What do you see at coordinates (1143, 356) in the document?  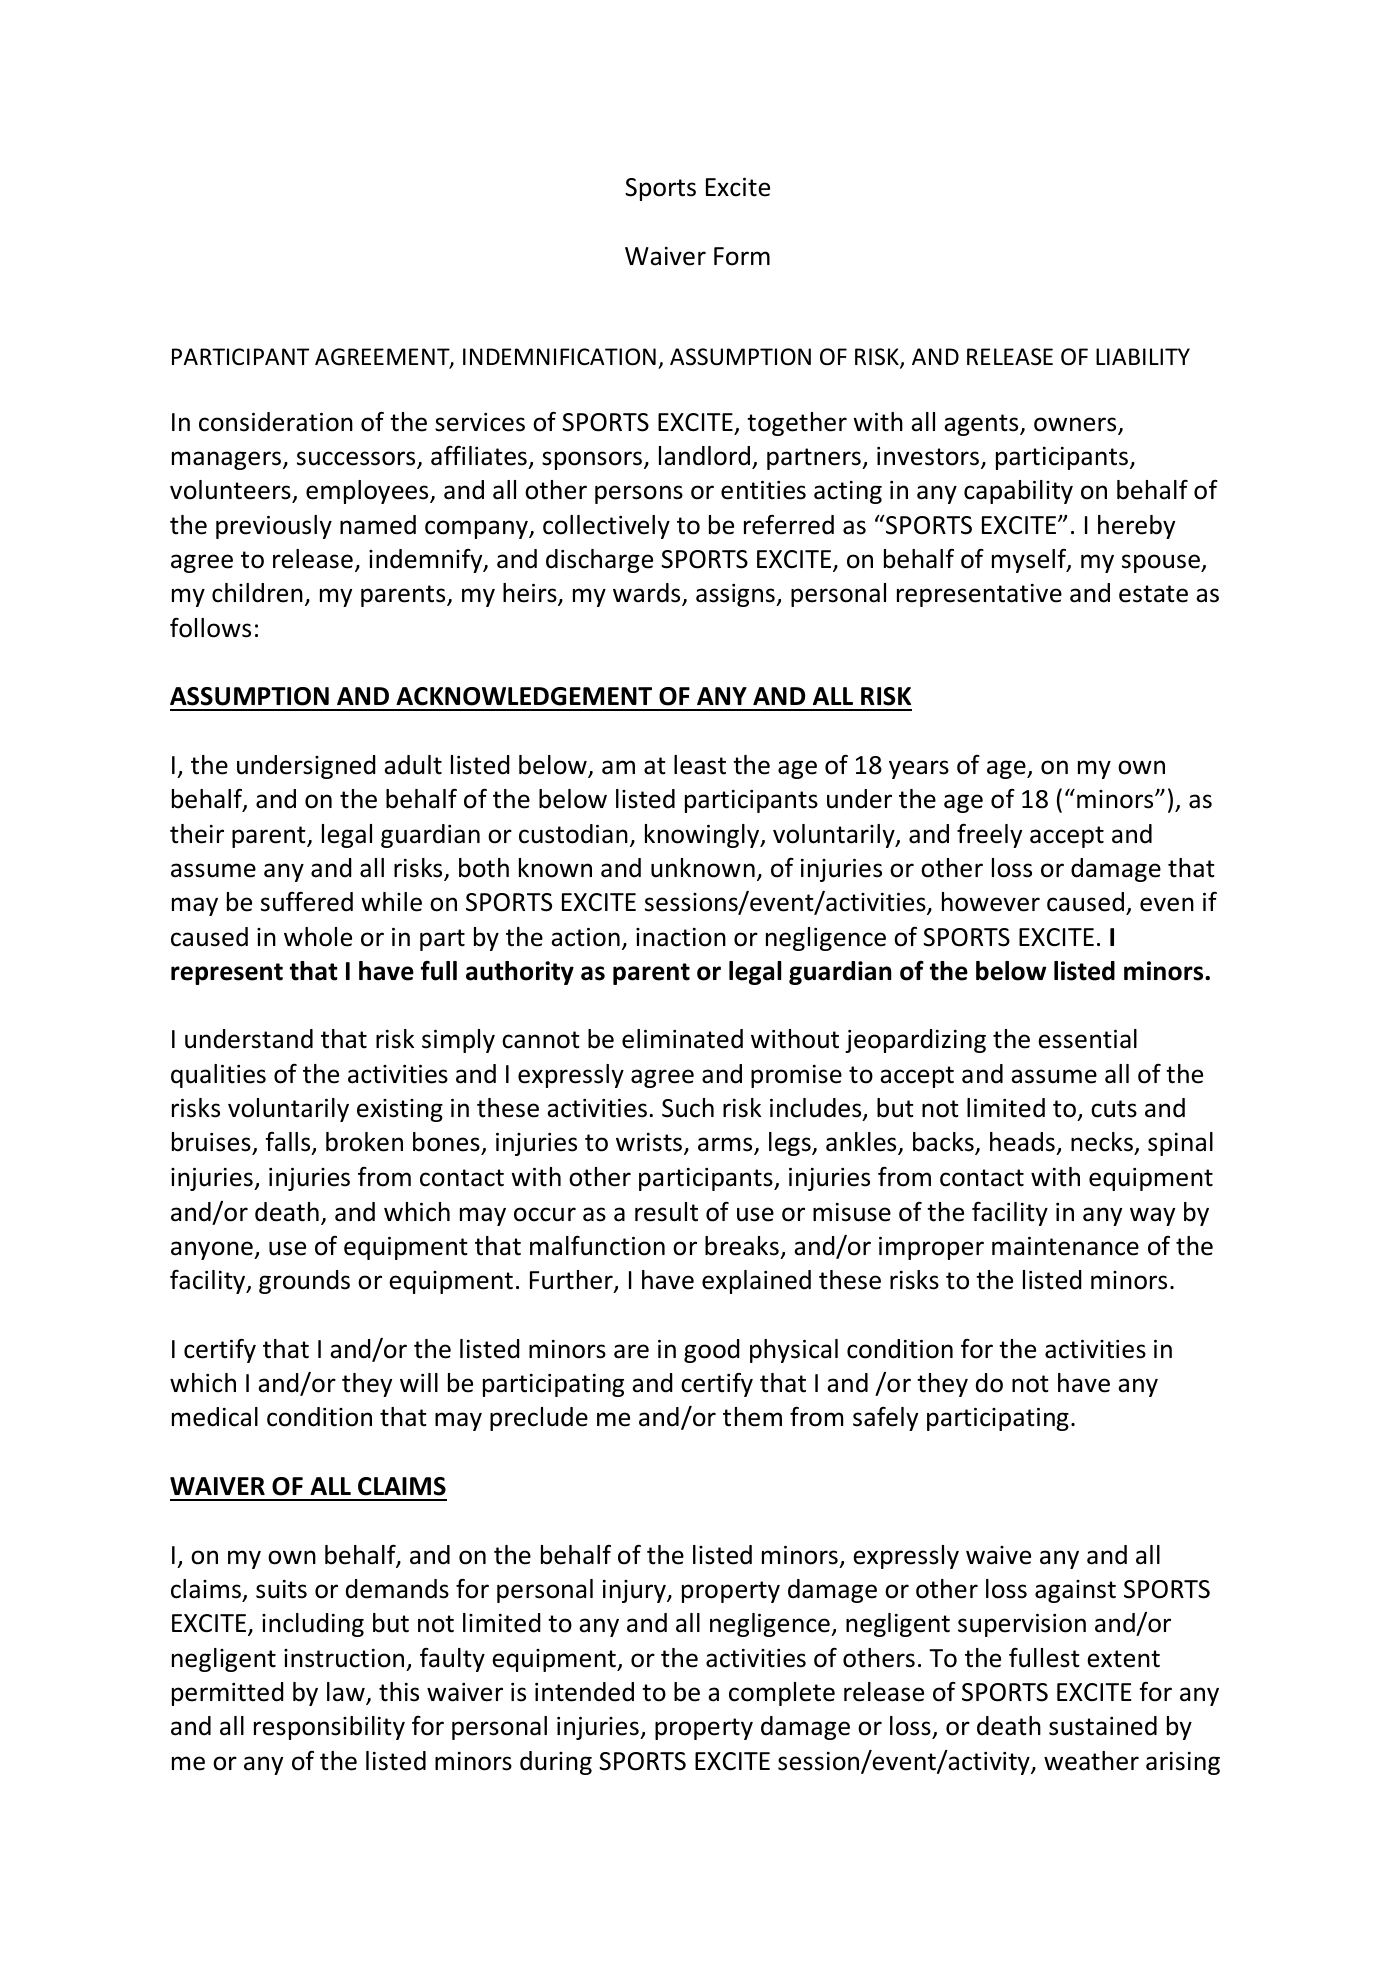 I see `LIABILITY` at bounding box center [1143, 356].
